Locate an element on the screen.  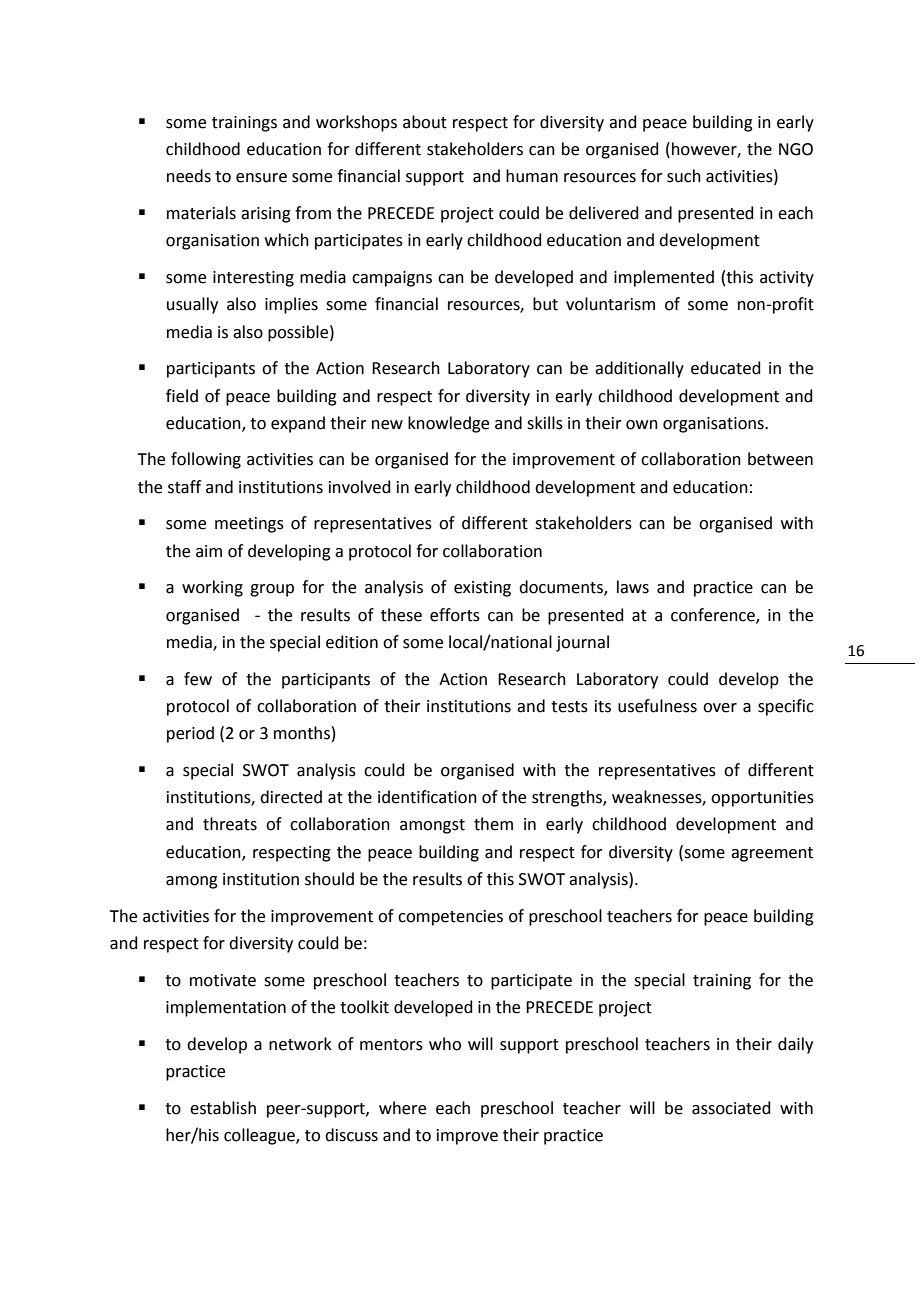
conference is located at coordinates (714, 615).
